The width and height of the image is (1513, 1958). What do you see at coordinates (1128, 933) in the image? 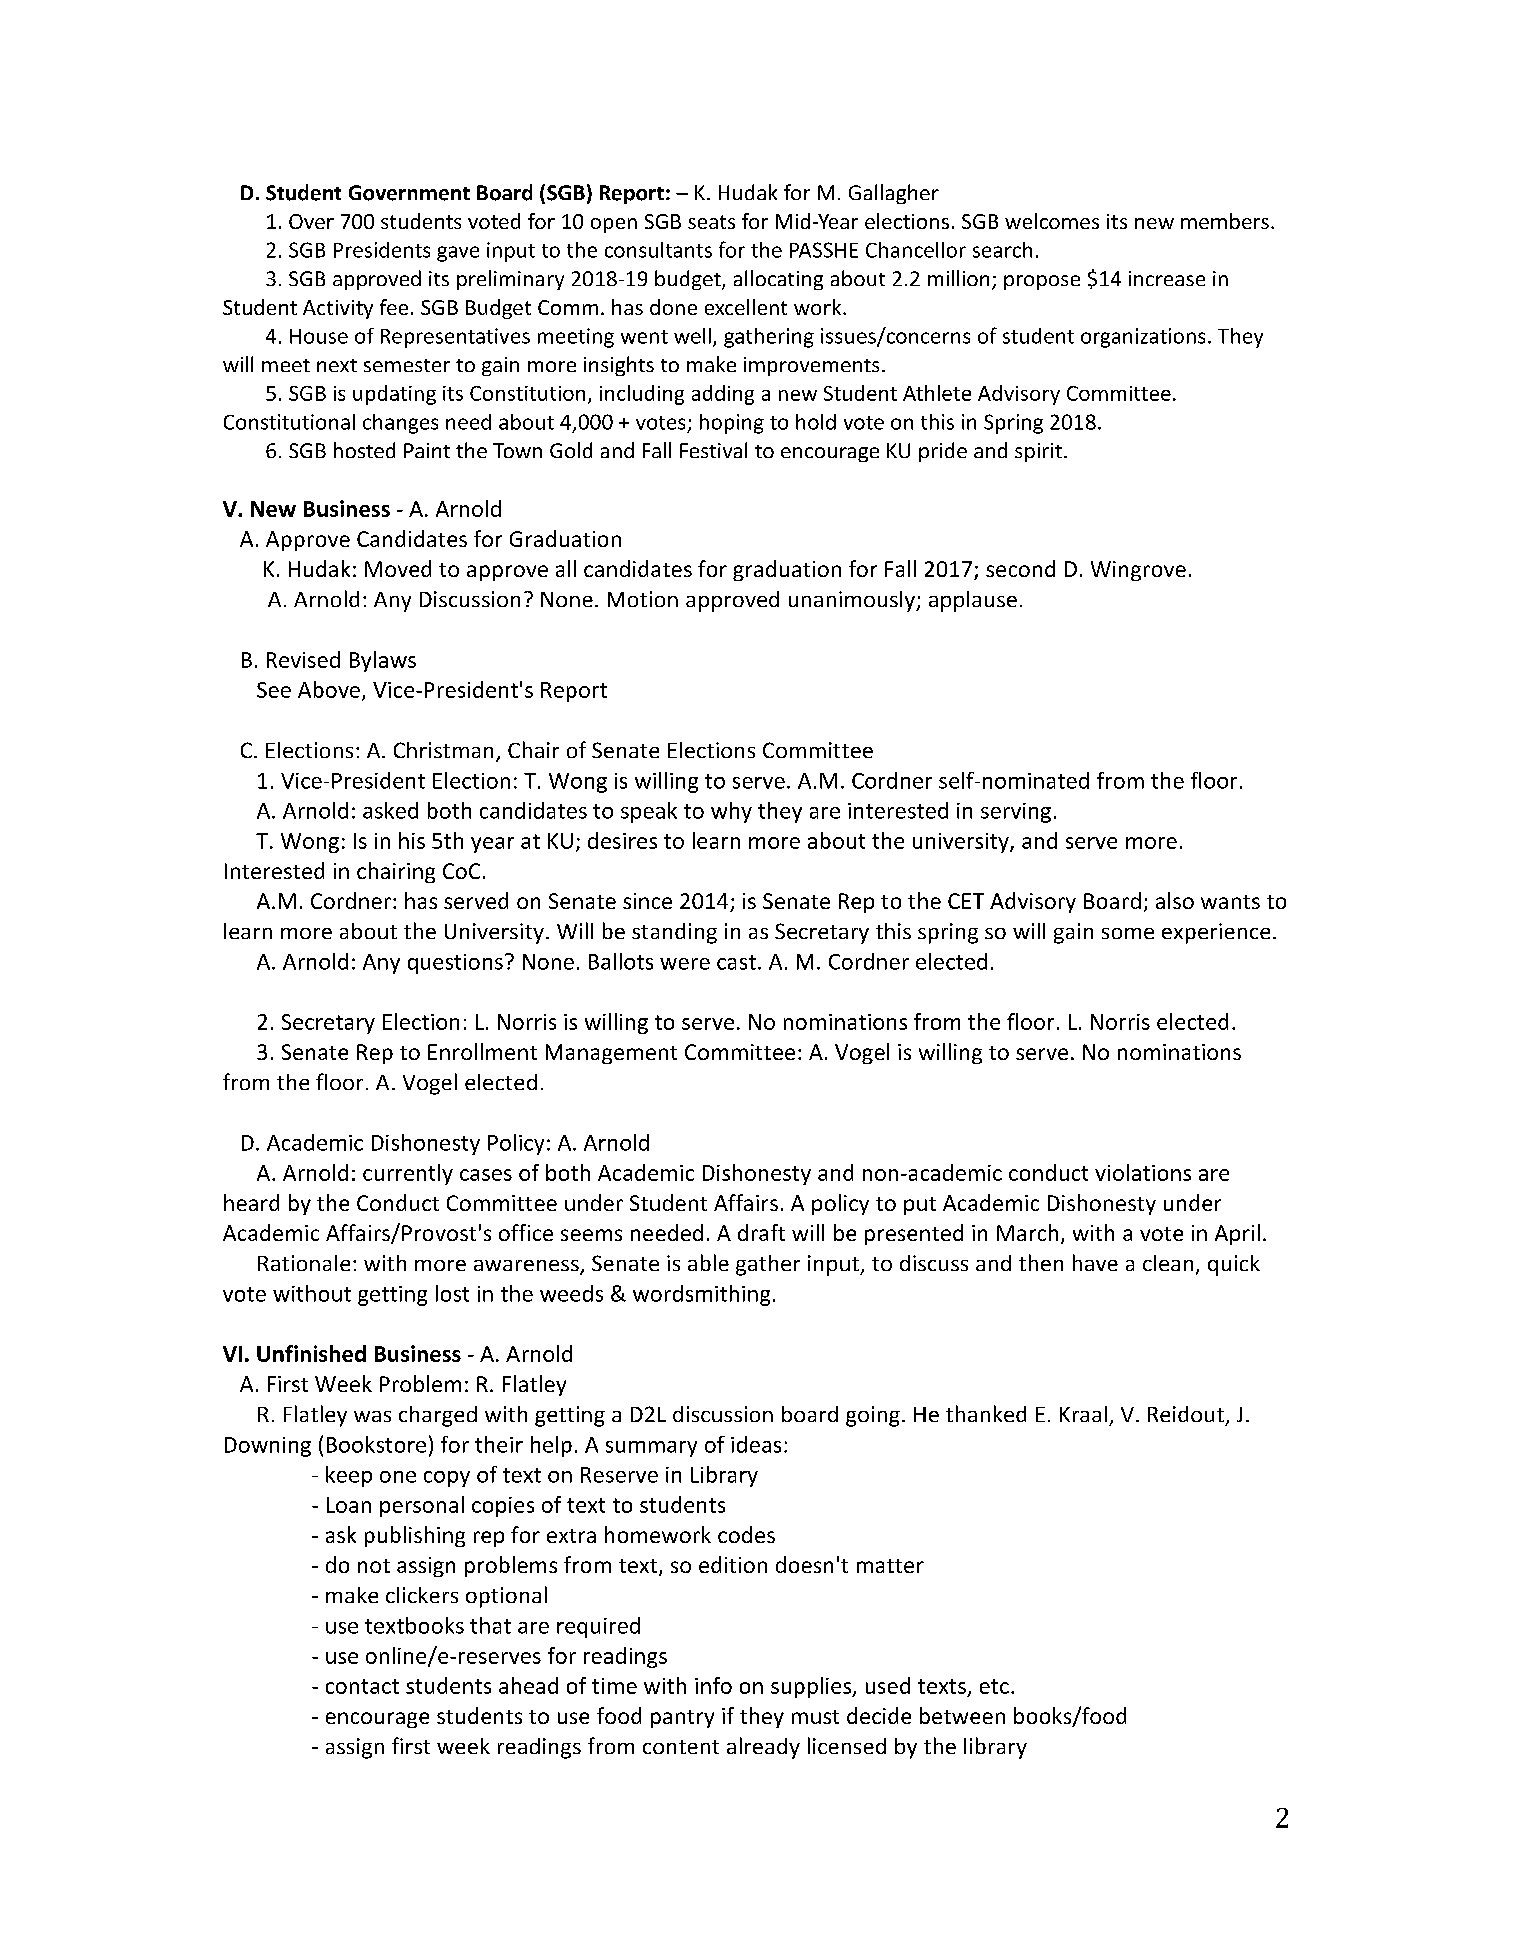
I see `some` at bounding box center [1128, 933].
